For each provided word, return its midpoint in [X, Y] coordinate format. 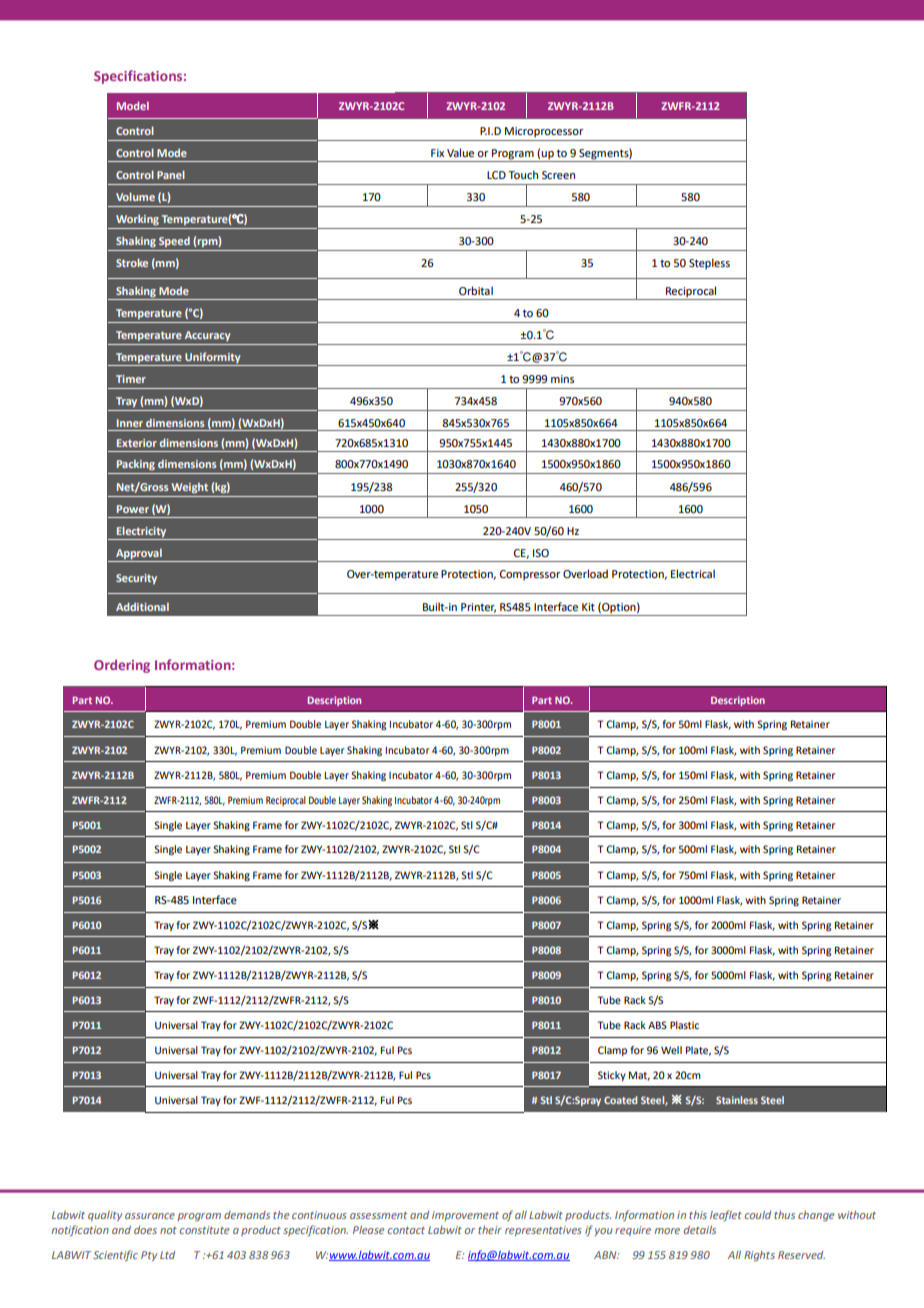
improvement [465, 1216]
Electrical [693, 573]
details [700, 1230]
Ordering [122, 666]
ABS [657, 1025]
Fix [437, 153]
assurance [150, 1216]
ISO [541, 553]
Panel [171, 174]
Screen [558, 175]
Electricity [141, 532]
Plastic [684, 1025]
